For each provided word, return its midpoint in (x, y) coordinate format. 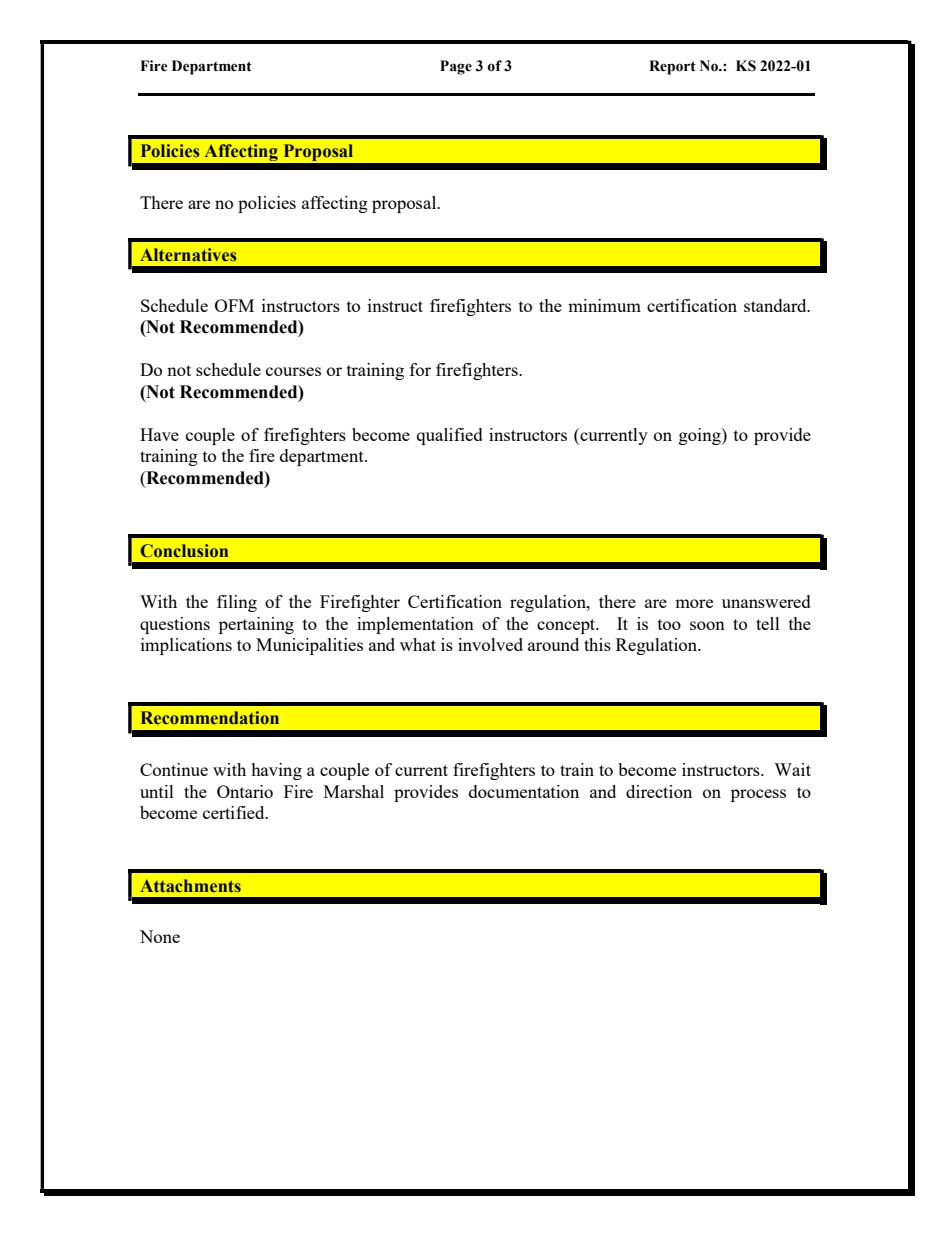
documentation (524, 791)
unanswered (766, 601)
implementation (415, 625)
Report (672, 67)
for (420, 369)
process (758, 795)
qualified (450, 436)
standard (776, 305)
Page (456, 67)
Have (159, 434)
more (694, 603)
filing (237, 603)
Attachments (190, 886)
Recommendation (210, 718)
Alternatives (188, 255)
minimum (604, 305)
